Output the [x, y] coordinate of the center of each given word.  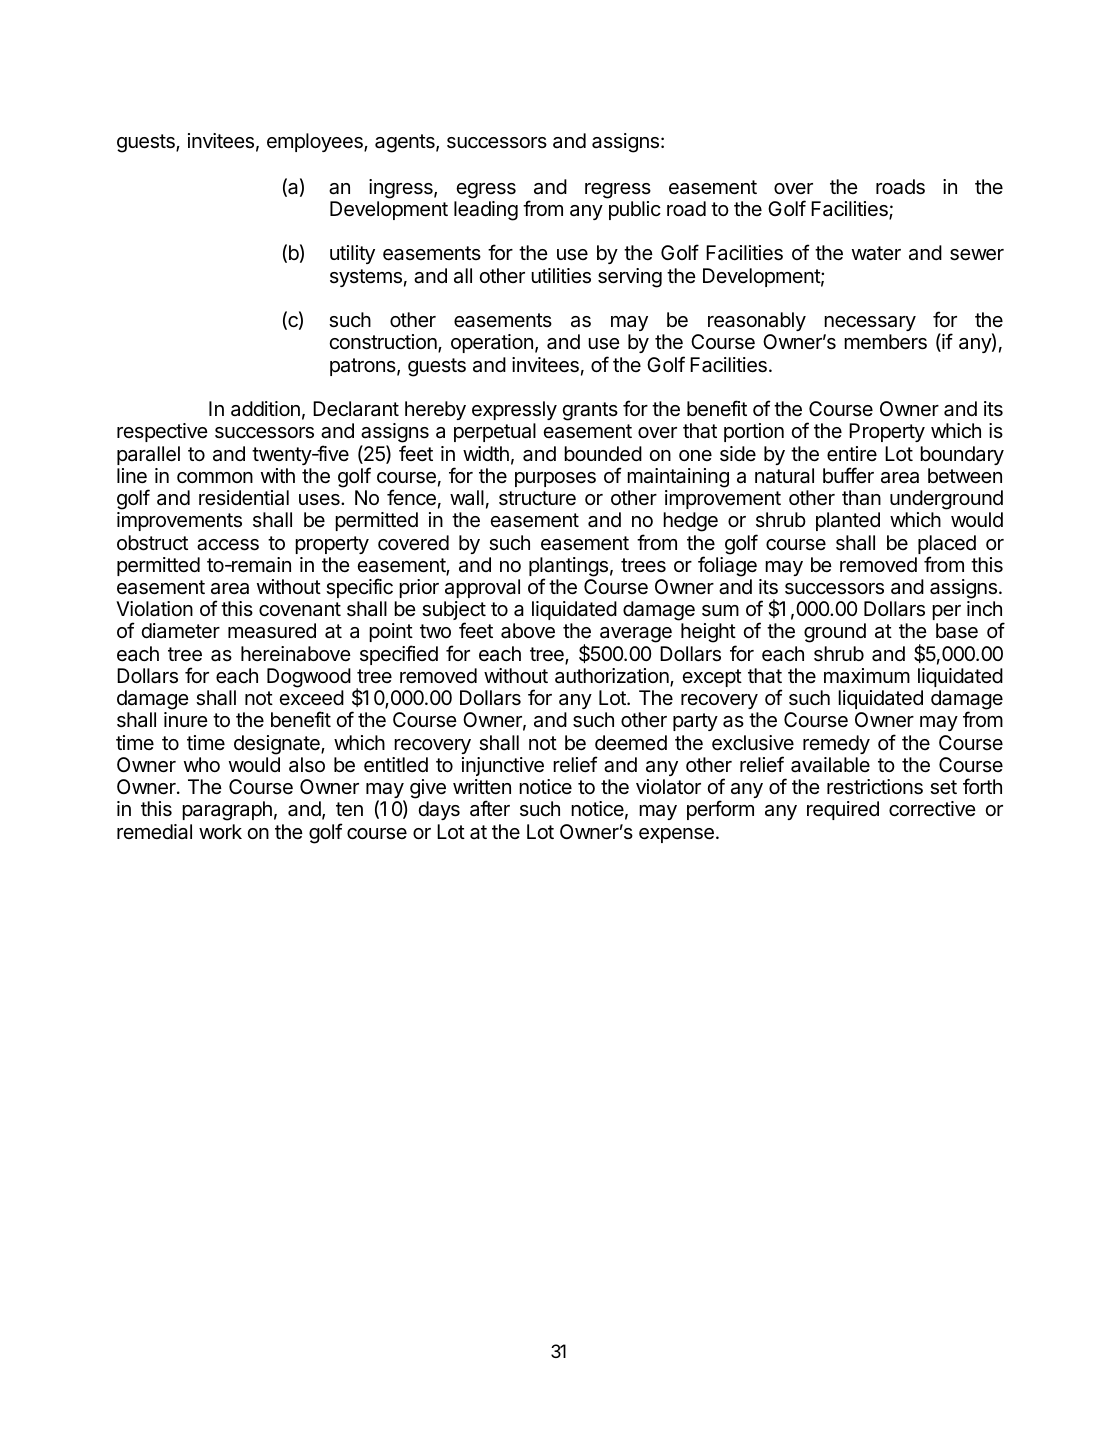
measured [272, 631]
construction [384, 343]
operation [492, 343]
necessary [870, 323]
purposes [555, 479]
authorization [613, 677]
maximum [867, 676]
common [215, 477]
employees [316, 142]
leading [486, 211]
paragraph [227, 811]
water [876, 253]
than [861, 498]
